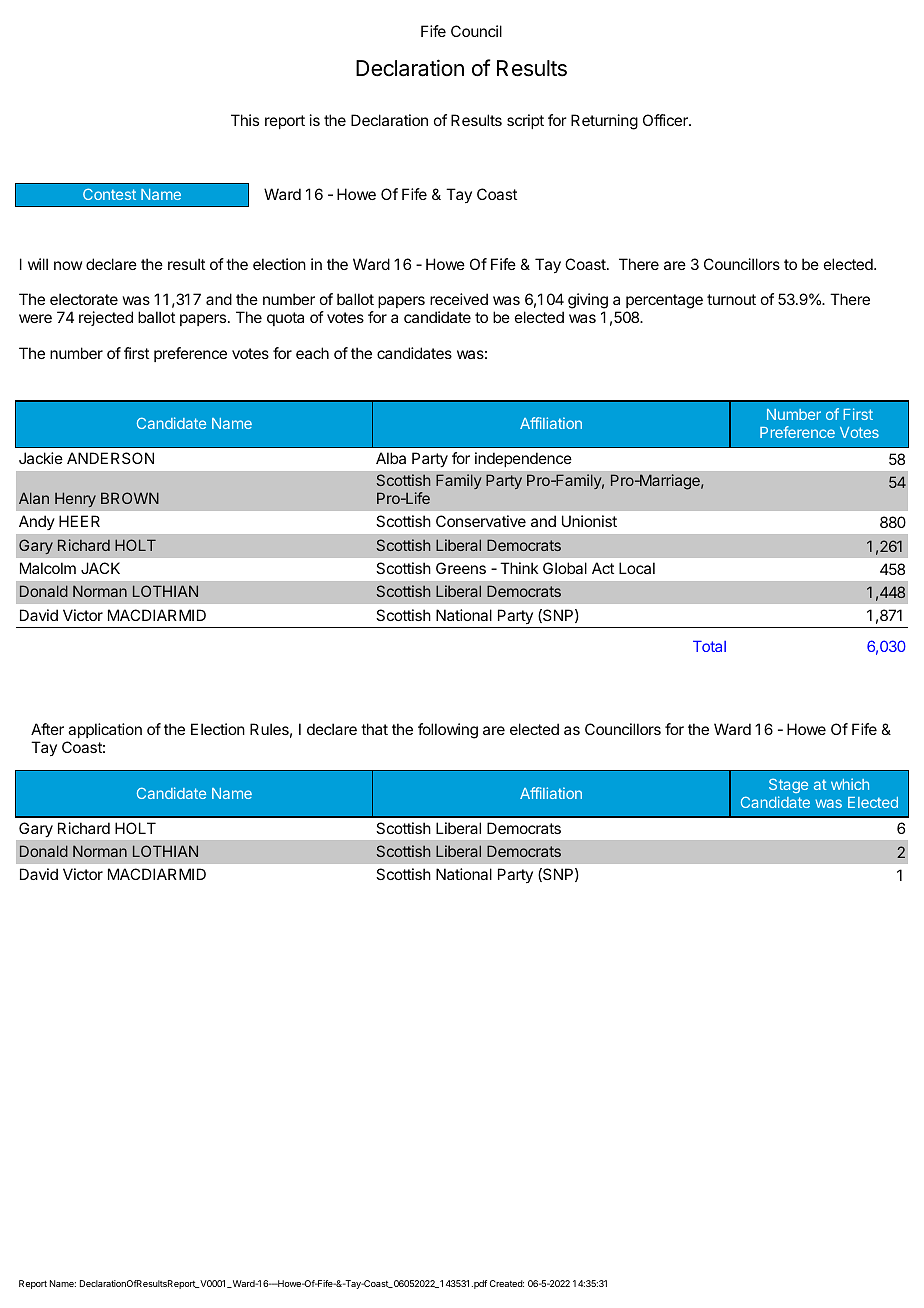 Image resolution: width=924 pixels, height=1308 pixels. What do you see at coordinates (245, 120) in the image?
I see `This` at bounding box center [245, 120].
